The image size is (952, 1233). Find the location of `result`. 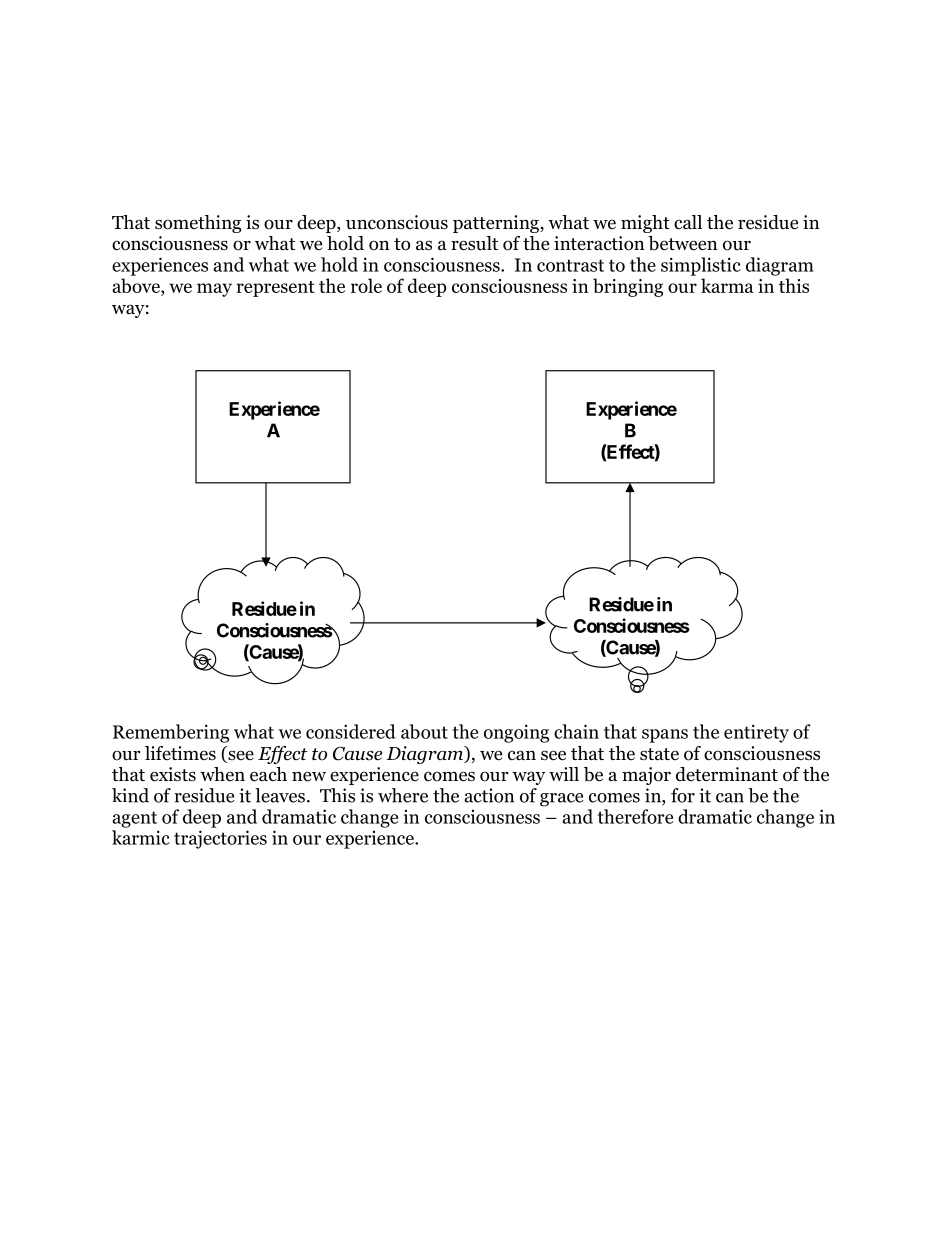

result is located at coordinates (474, 243).
